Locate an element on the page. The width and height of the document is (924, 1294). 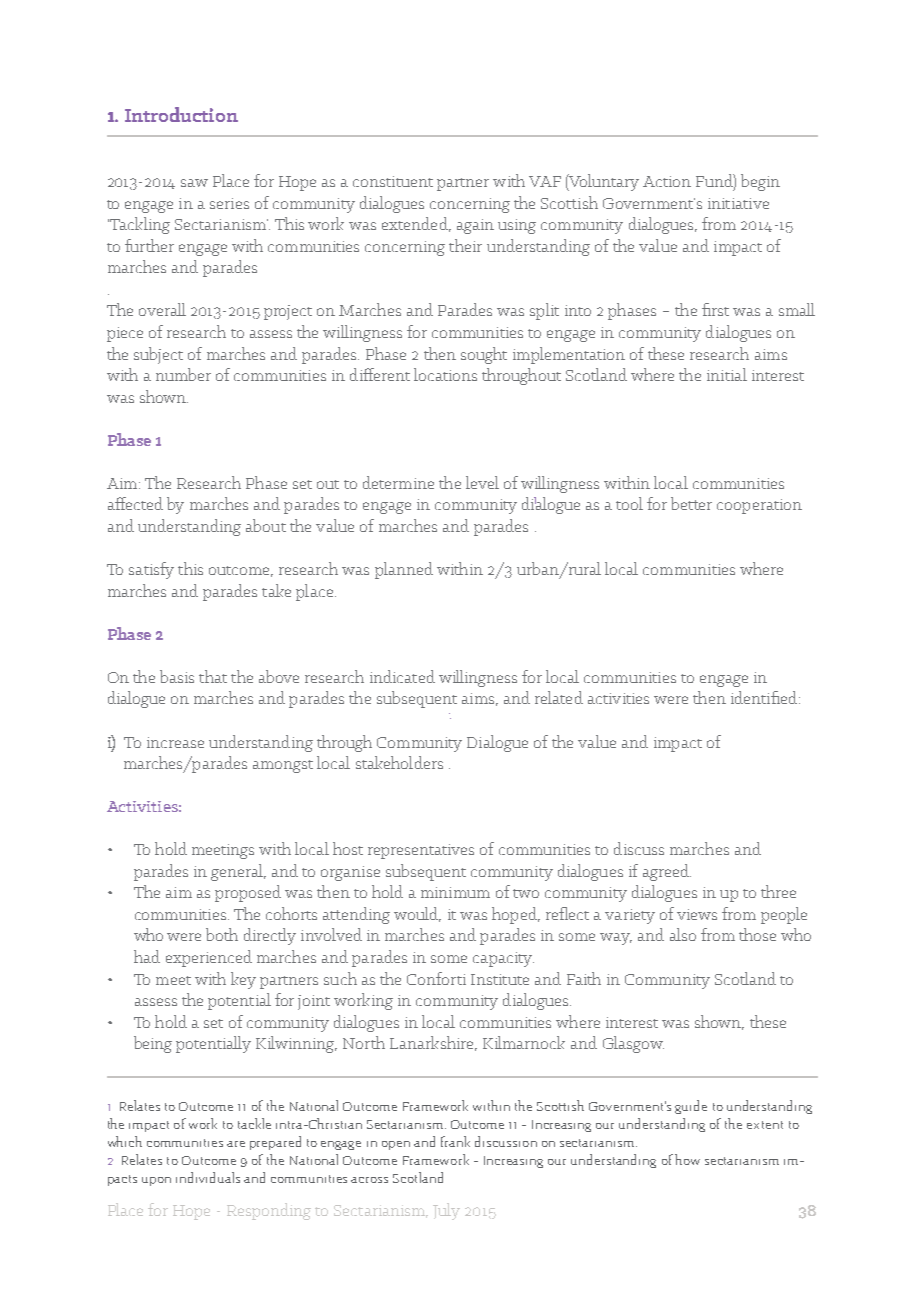
affected is located at coordinates (135, 503).
